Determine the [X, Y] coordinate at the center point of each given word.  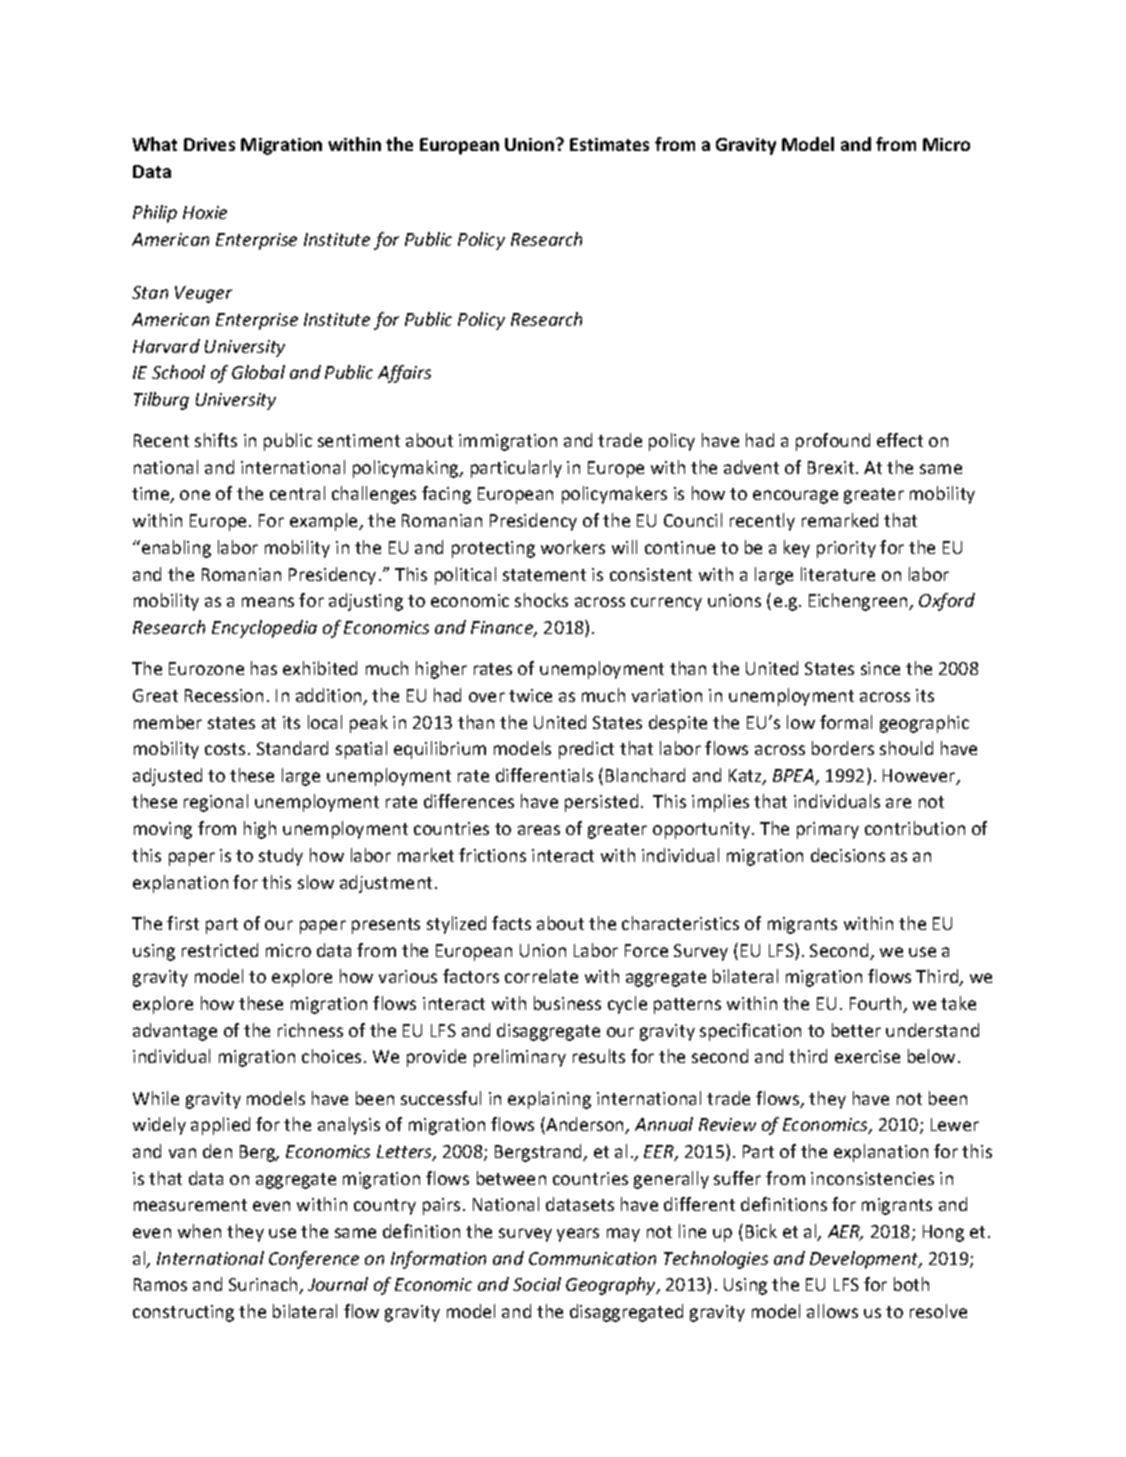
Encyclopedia [264, 629]
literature [838, 574]
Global [258, 372]
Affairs [404, 374]
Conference [314, 1260]
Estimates [609, 144]
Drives [209, 144]
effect [900, 440]
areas [539, 830]
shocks [541, 600]
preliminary [520, 1058]
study [281, 857]
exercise [867, 1056]
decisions [848, 855]
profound [833, 442]
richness [310, 1030]
